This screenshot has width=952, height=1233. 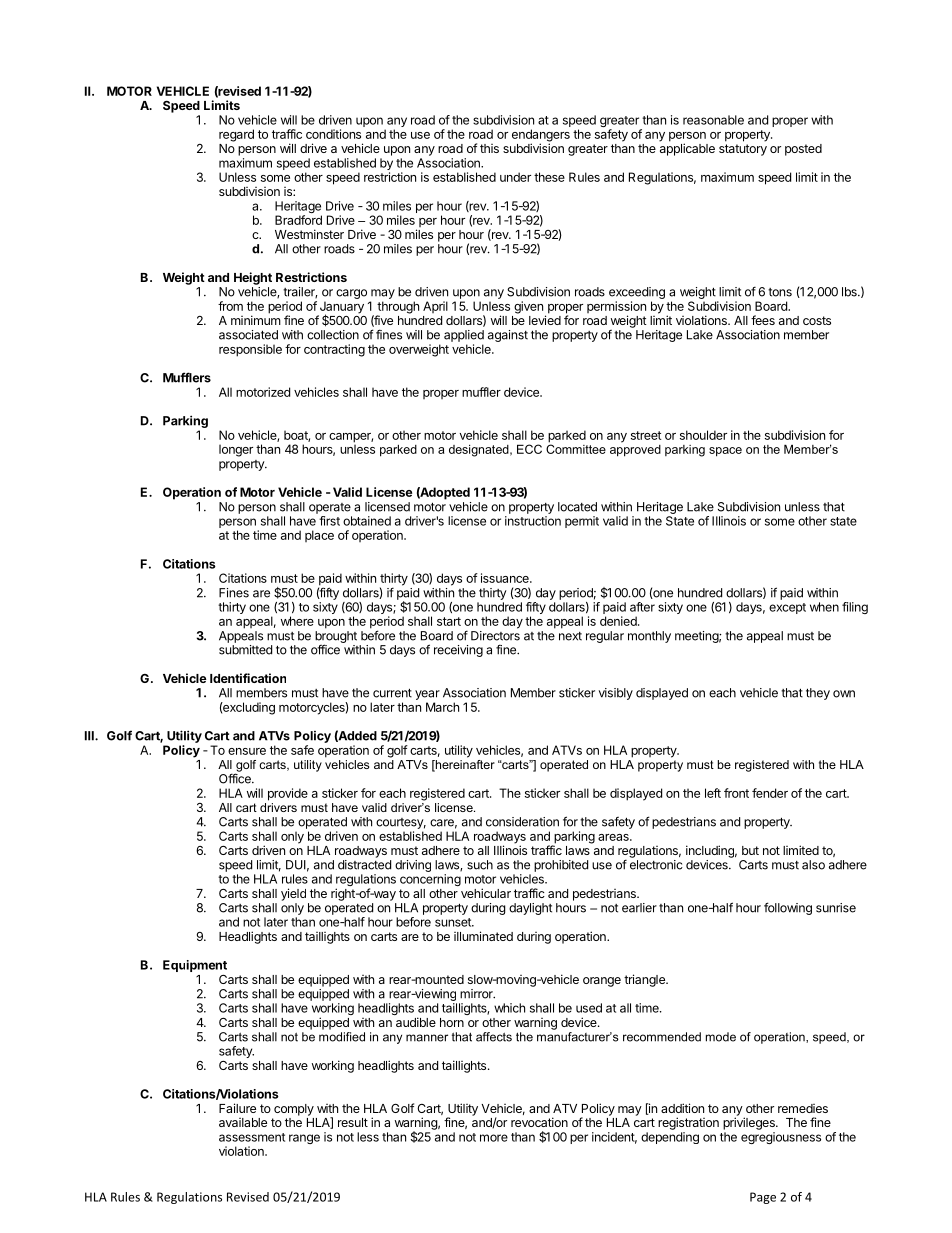 I want to click on statutory, so click(x=743, y=150).
